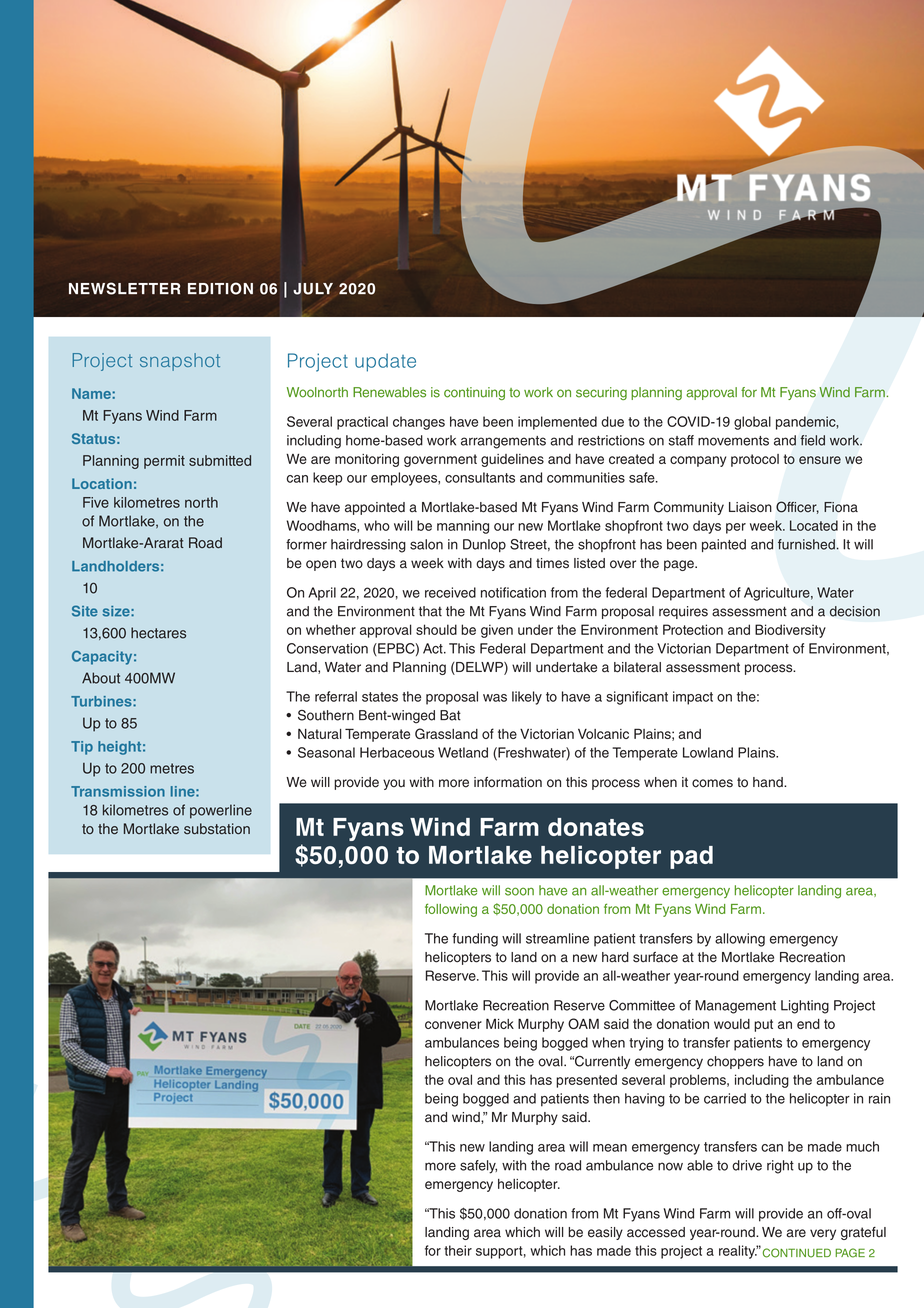 The height and width of the screenshot is (1308, 924). What do you see at coordinates (118, 791) in the screenshot?
I see `Transmission` at bounding box center [118, 791].
